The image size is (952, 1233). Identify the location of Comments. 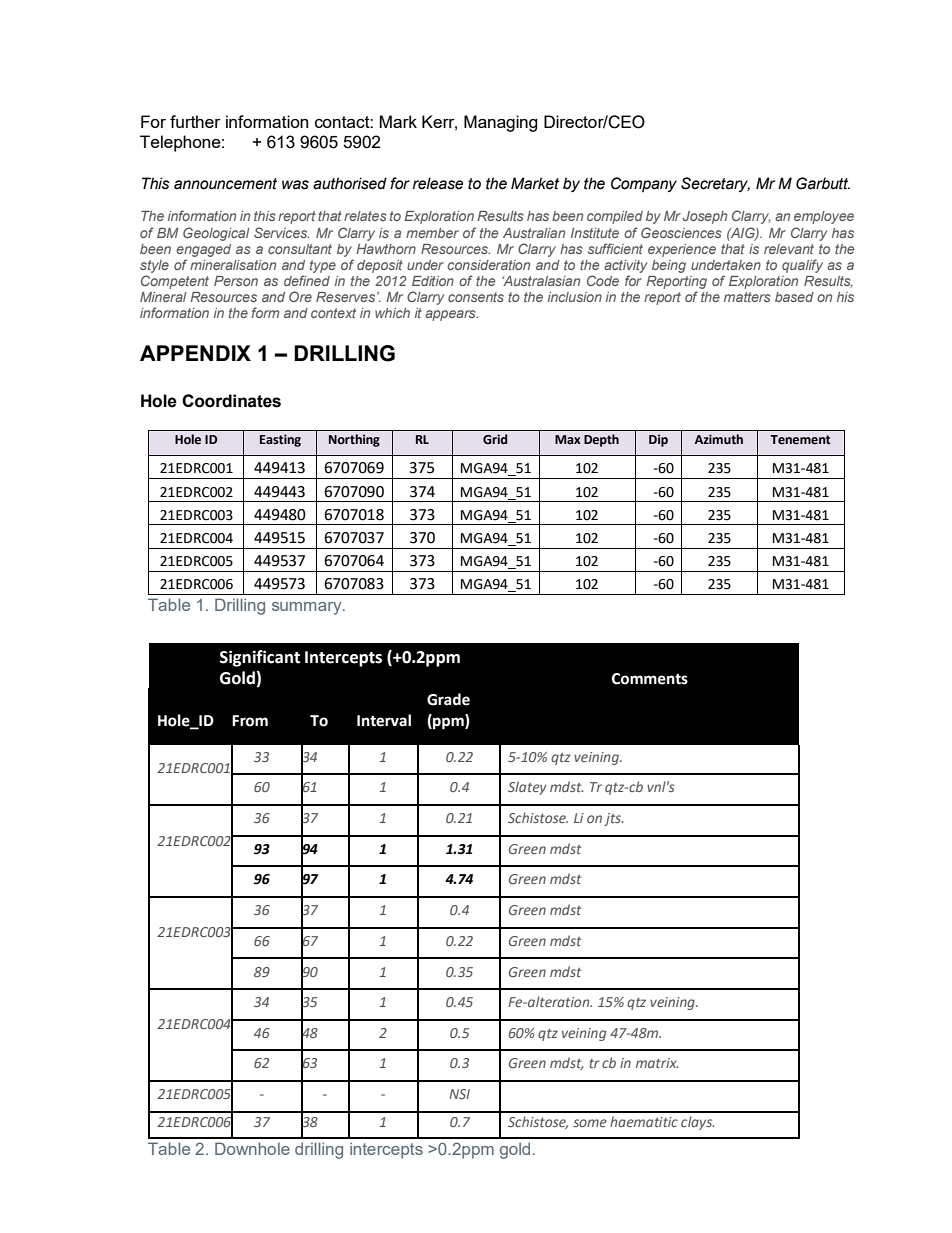
(650, 679).
